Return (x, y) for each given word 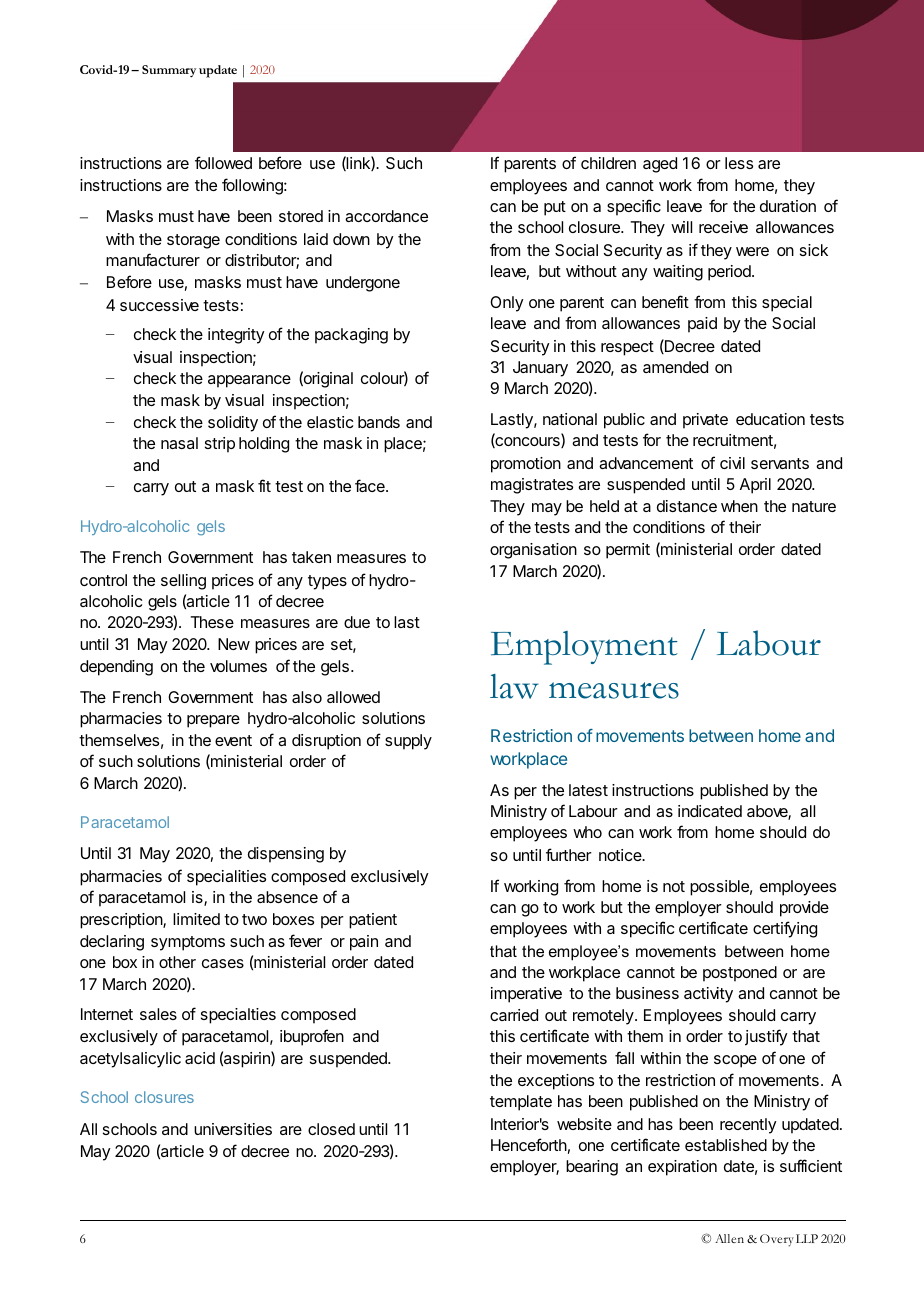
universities (233, 1129)
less (739, 163)
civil (732, 463)
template (521, 1103)
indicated (710, 811)
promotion (526, 465)
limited (196, 919)
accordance (386, 216)
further (569, 854)
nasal (179, 443)
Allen (729, 1238)
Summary (169, 71)
